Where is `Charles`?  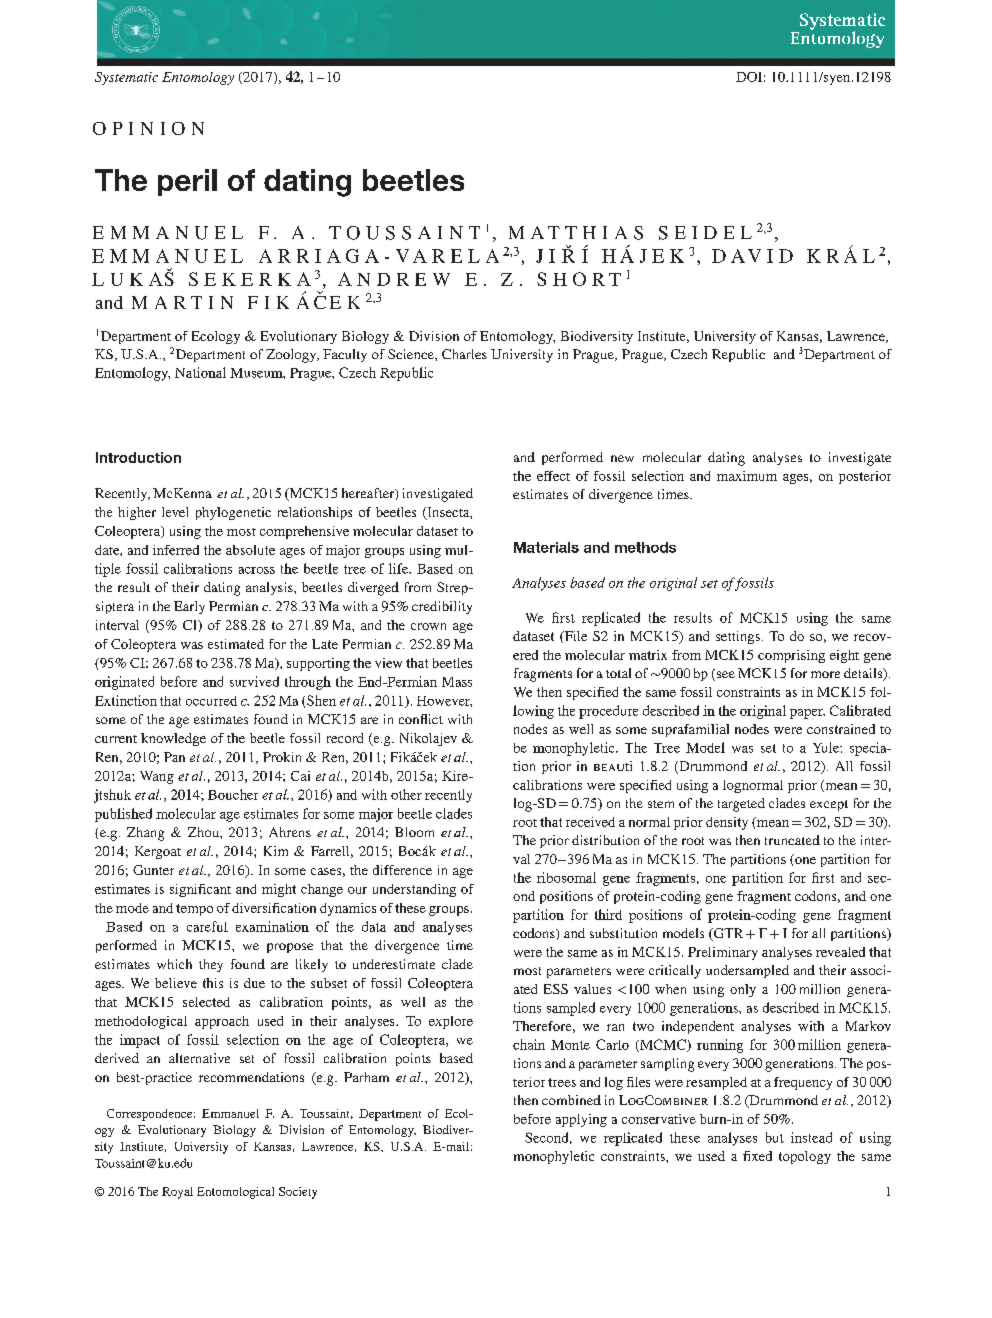
Charles is located at coordinates (464, 354).
